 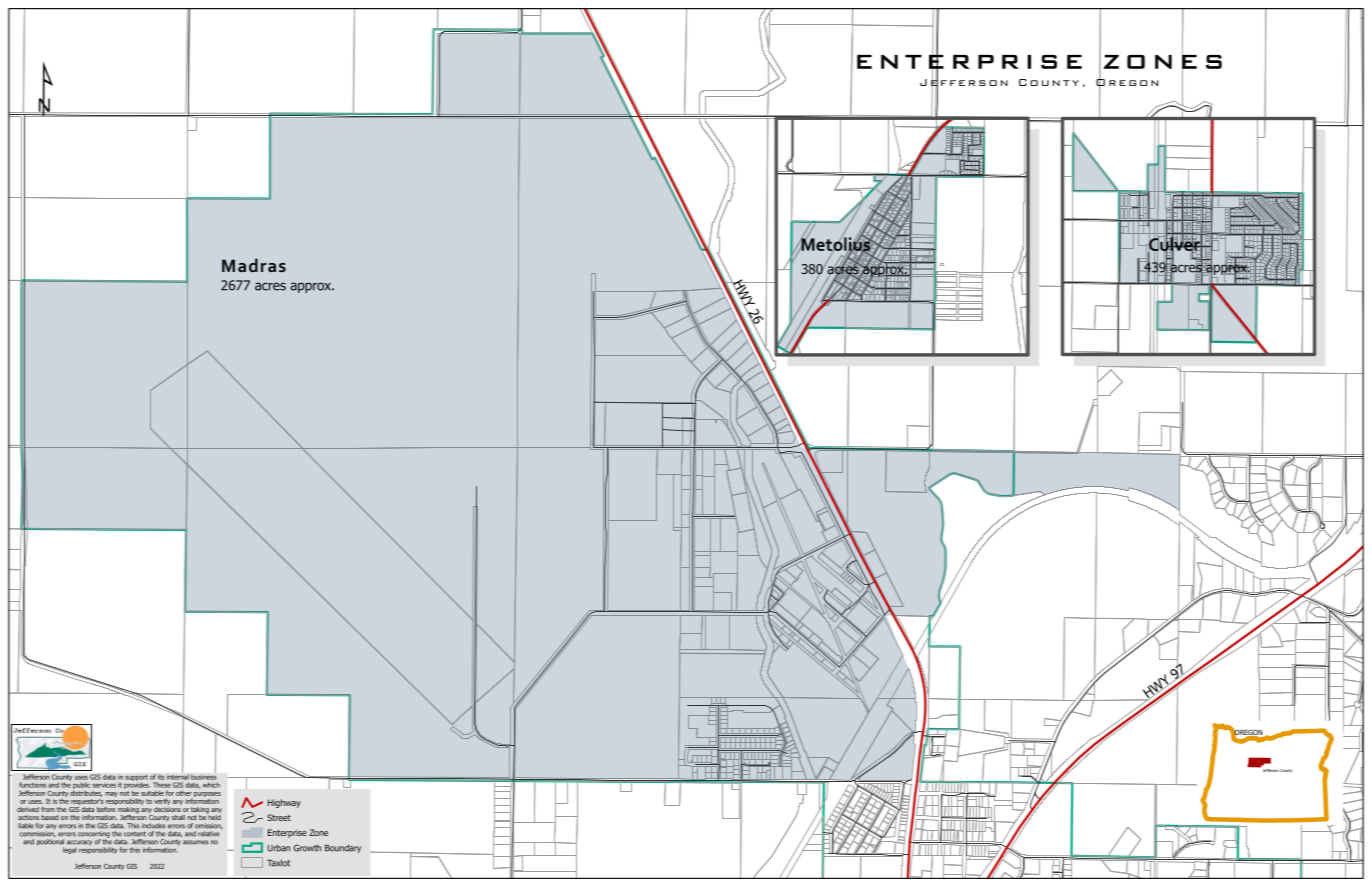 I want to click on shall, so click(x=178, y=817).
